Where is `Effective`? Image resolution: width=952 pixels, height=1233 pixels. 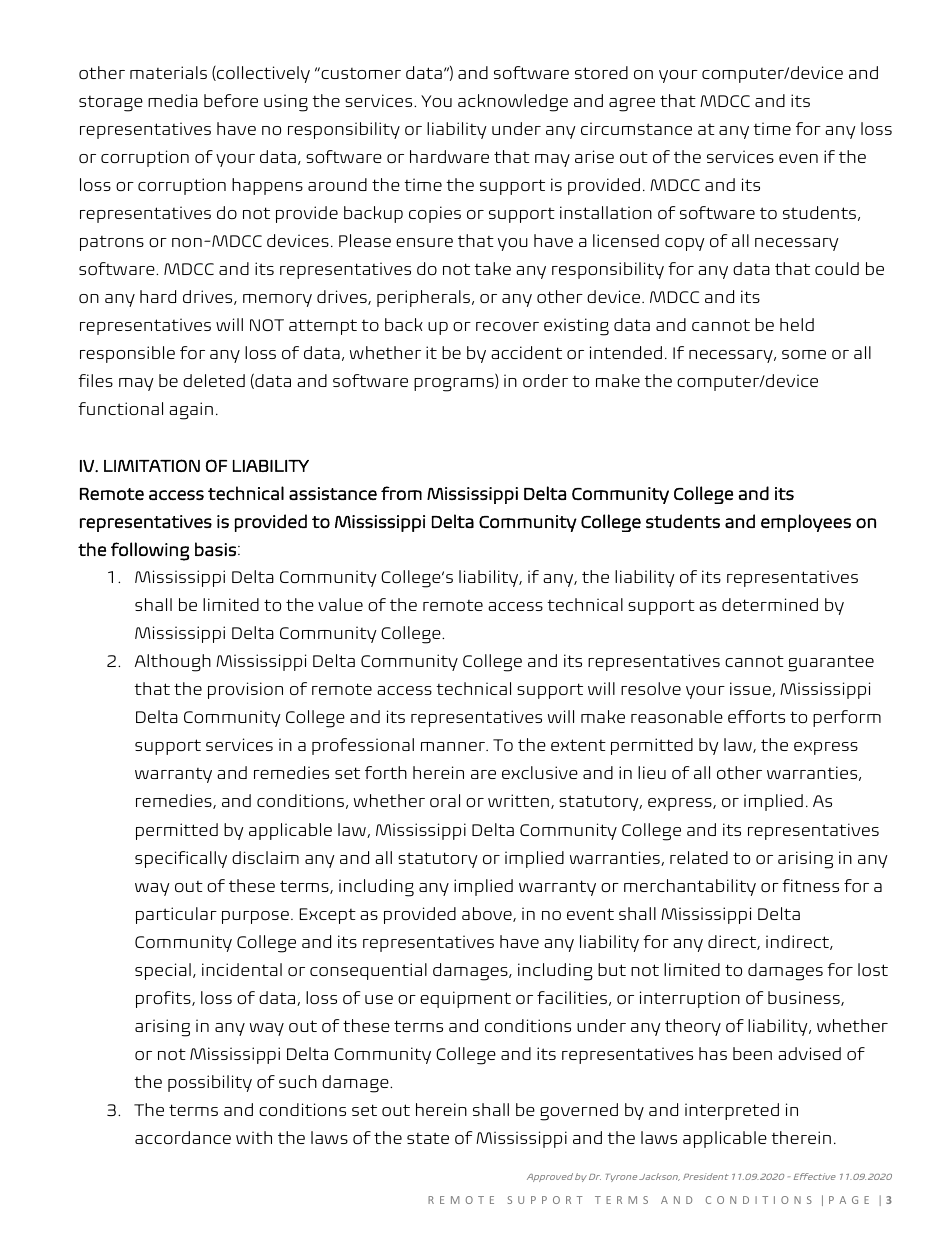 Effective is located at coordinates (815, 1176).
